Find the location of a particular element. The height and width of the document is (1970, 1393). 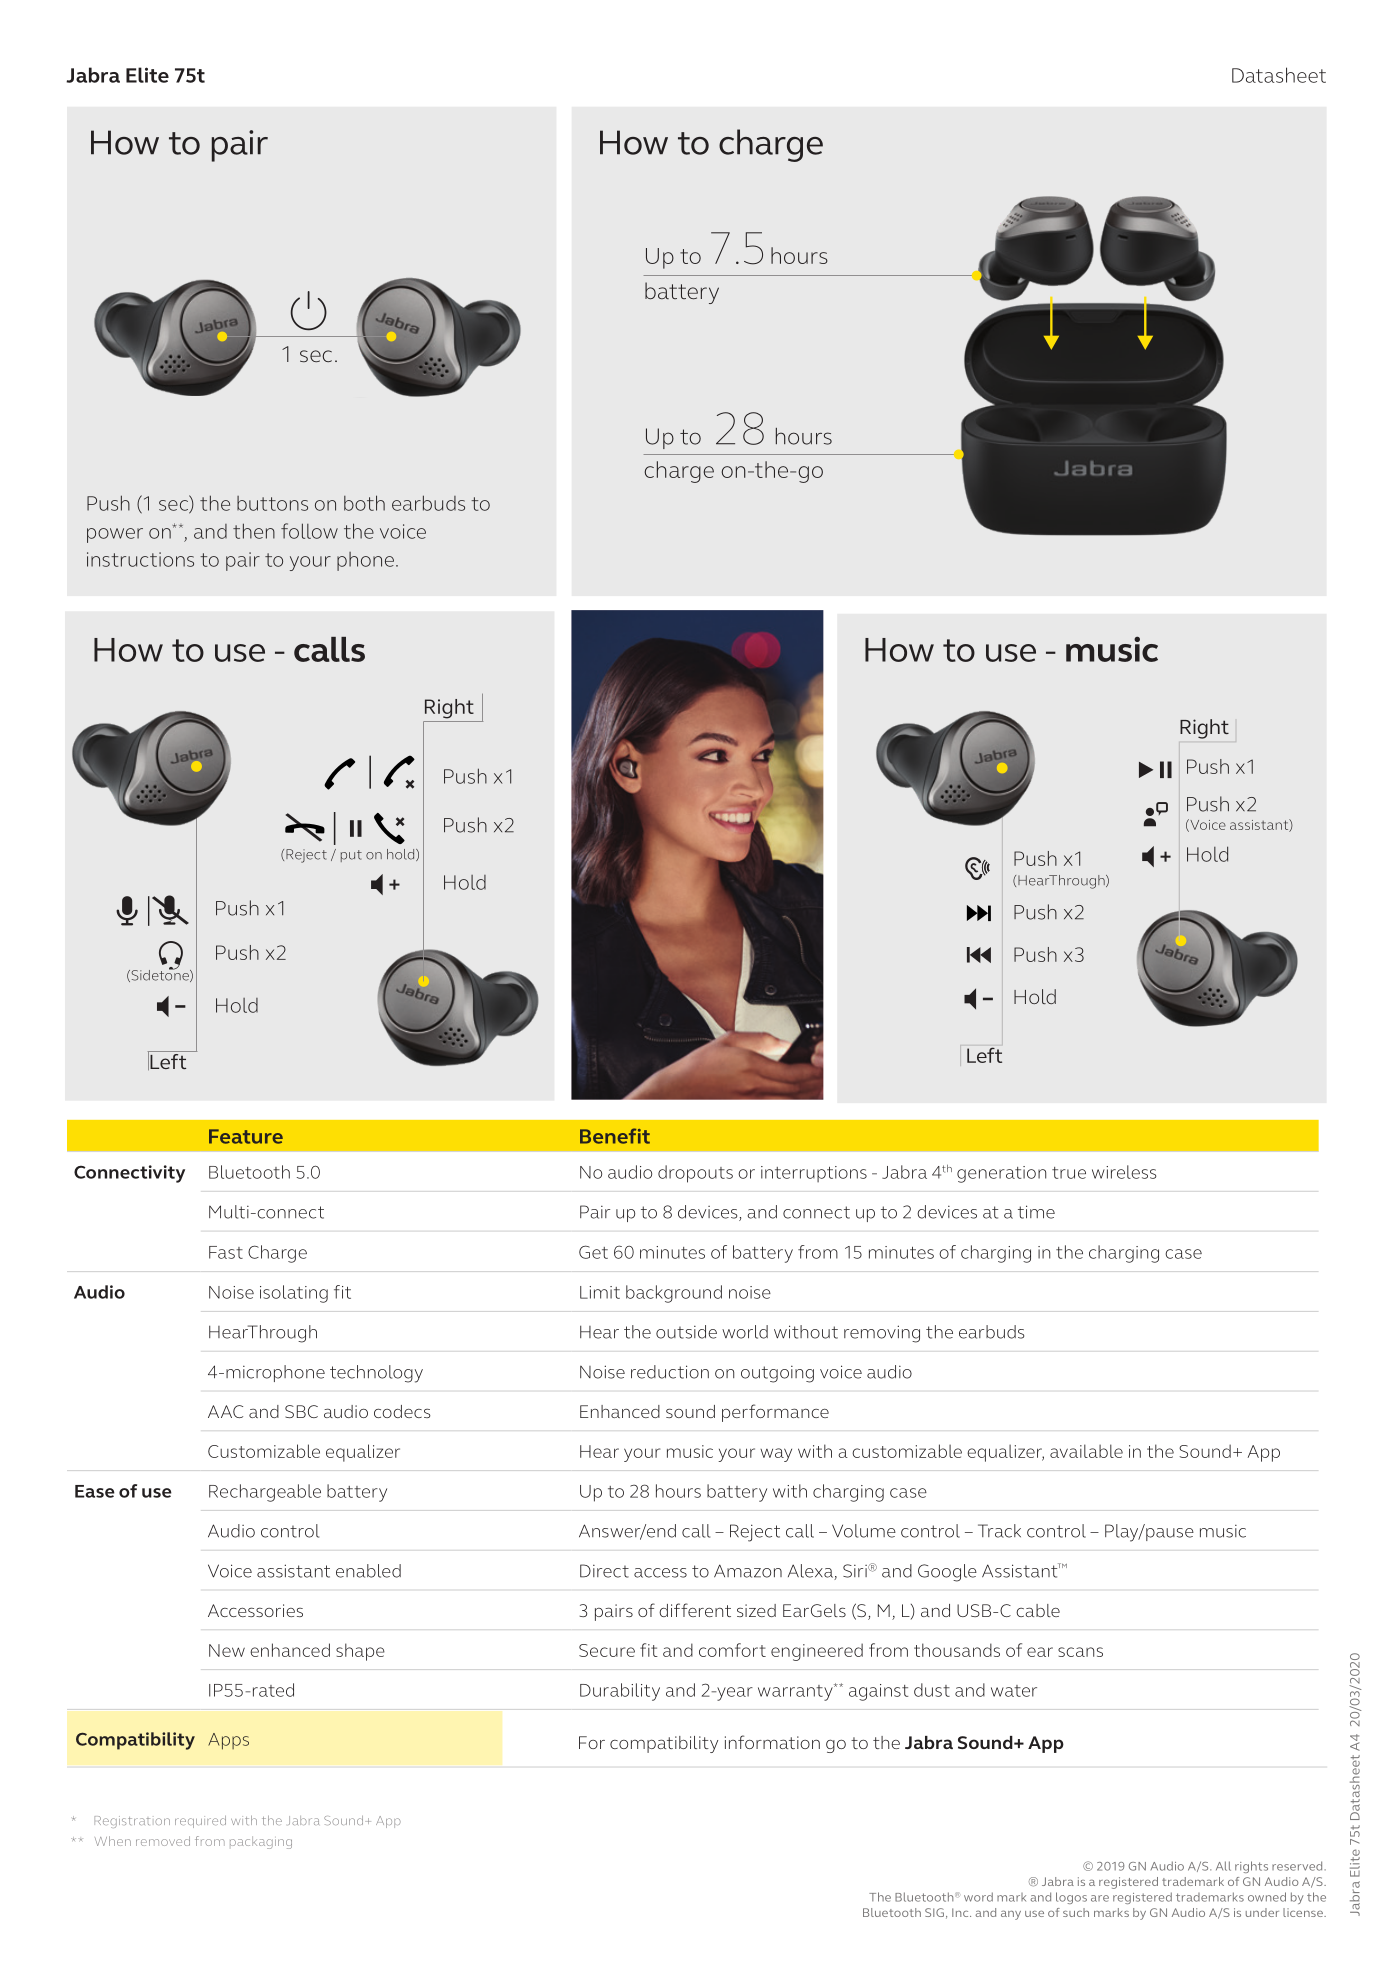

available is located at coordinates (1086, 1451).
